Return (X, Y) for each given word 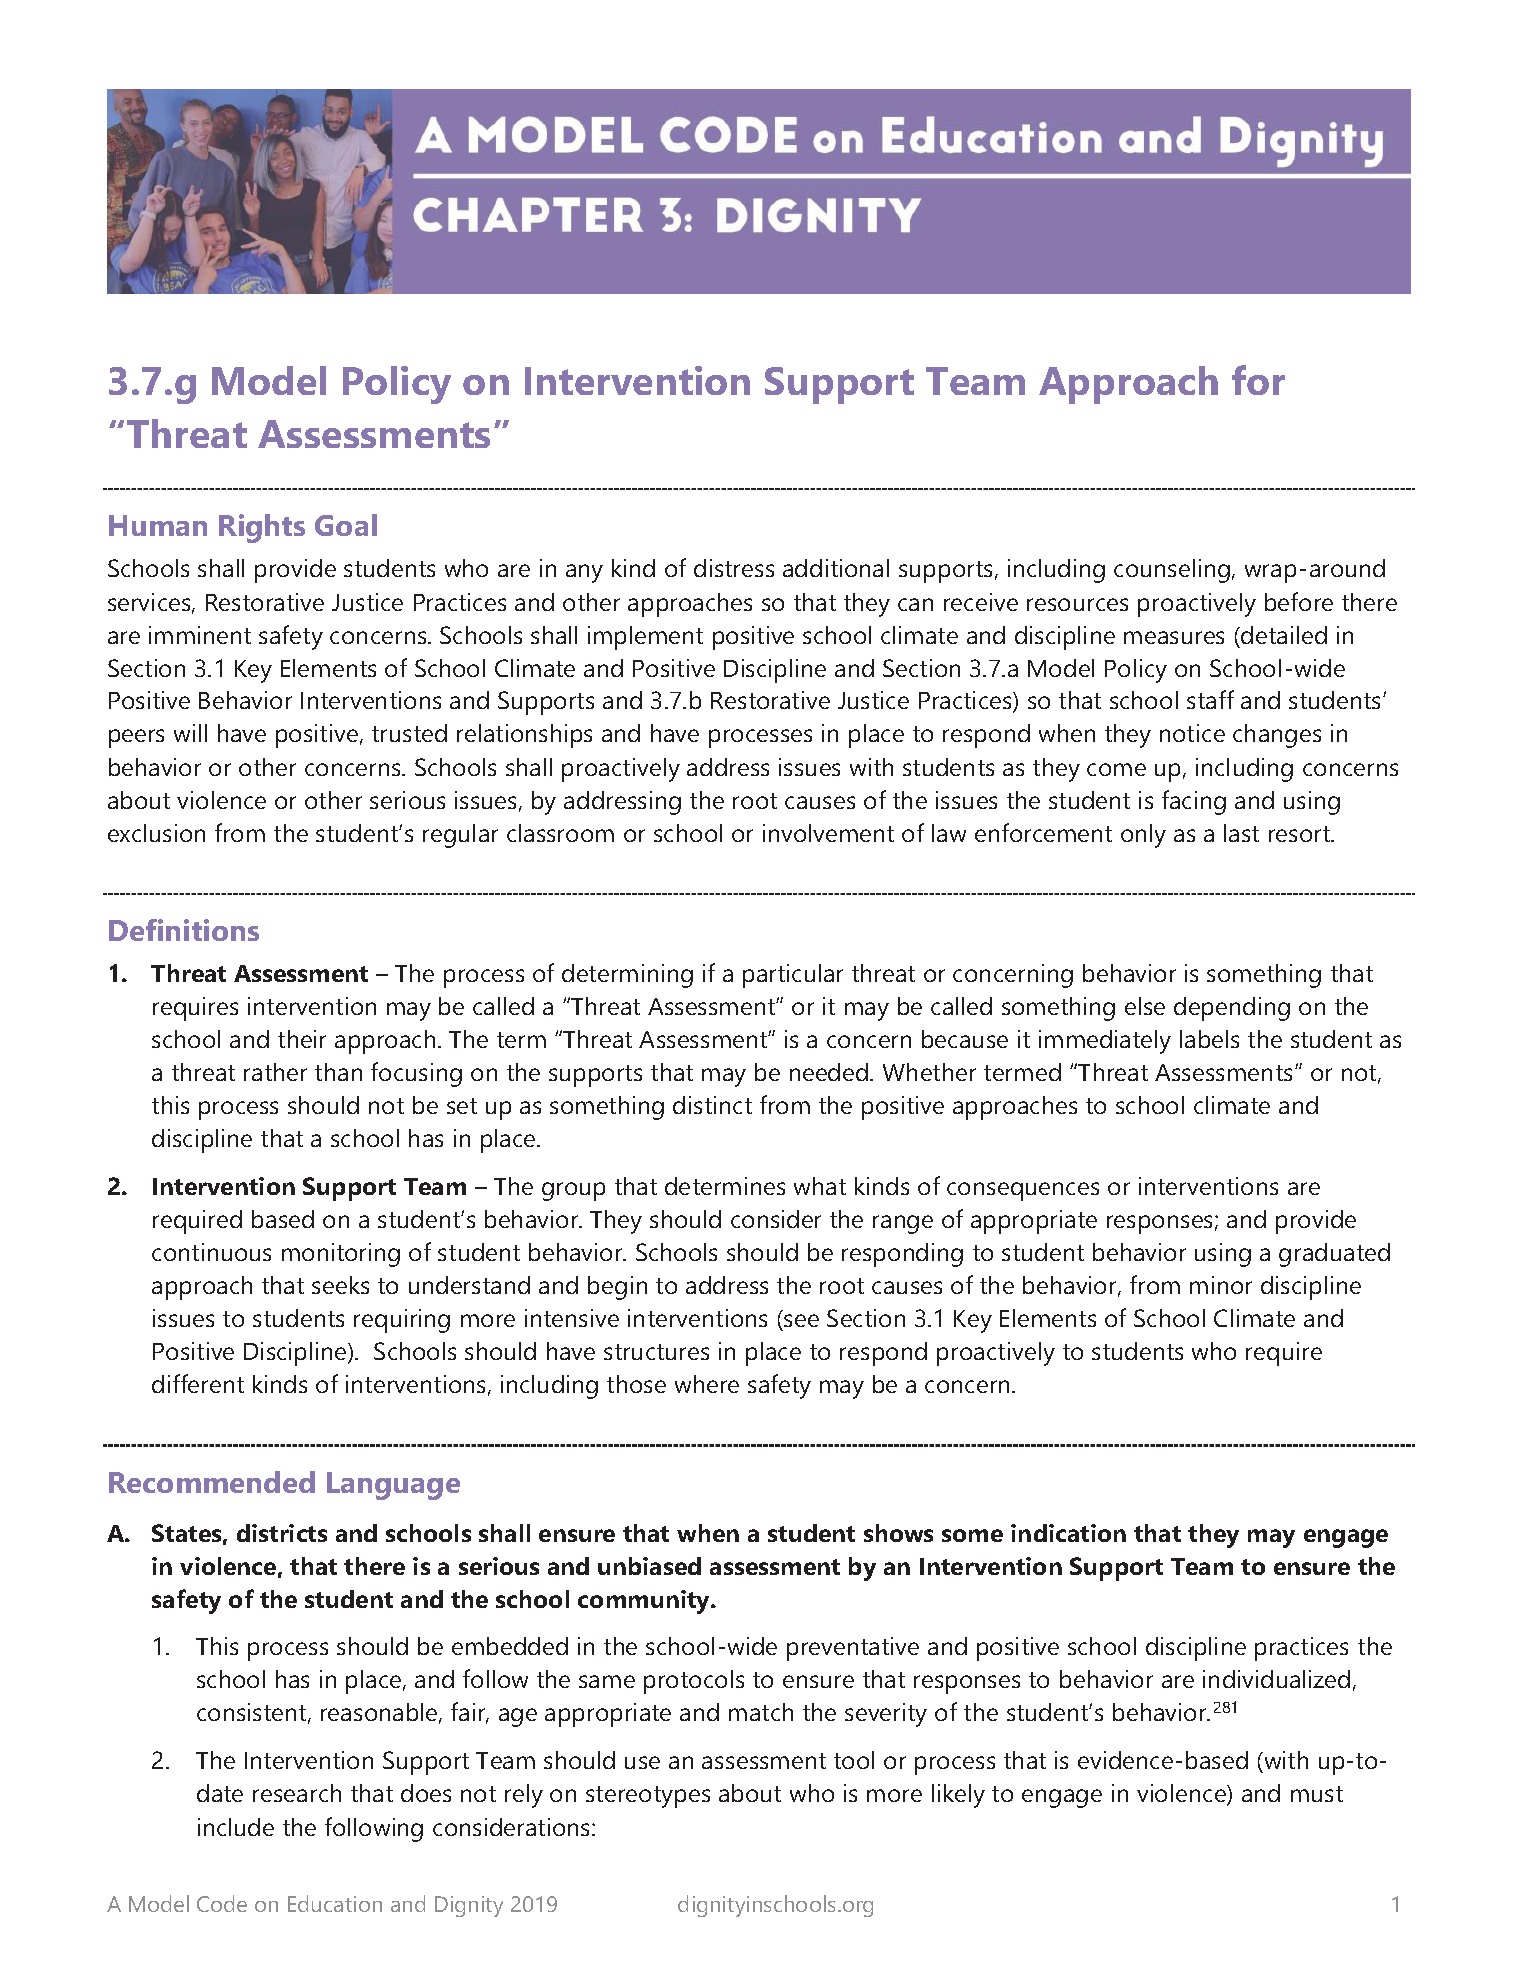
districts (282, 1533)
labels (1209, 1039)
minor (1221, 1285)
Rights (262, 528)
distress (734, 568)
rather (275, 1072)
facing (1194, 802)
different (198, 1383)
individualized (1276, 1679)
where (707, 1384)
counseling (1172, 571)
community (645, 1602)
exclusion (156, 833)
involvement (828, 833)
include (236, 1827)
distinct (712, 1105)
